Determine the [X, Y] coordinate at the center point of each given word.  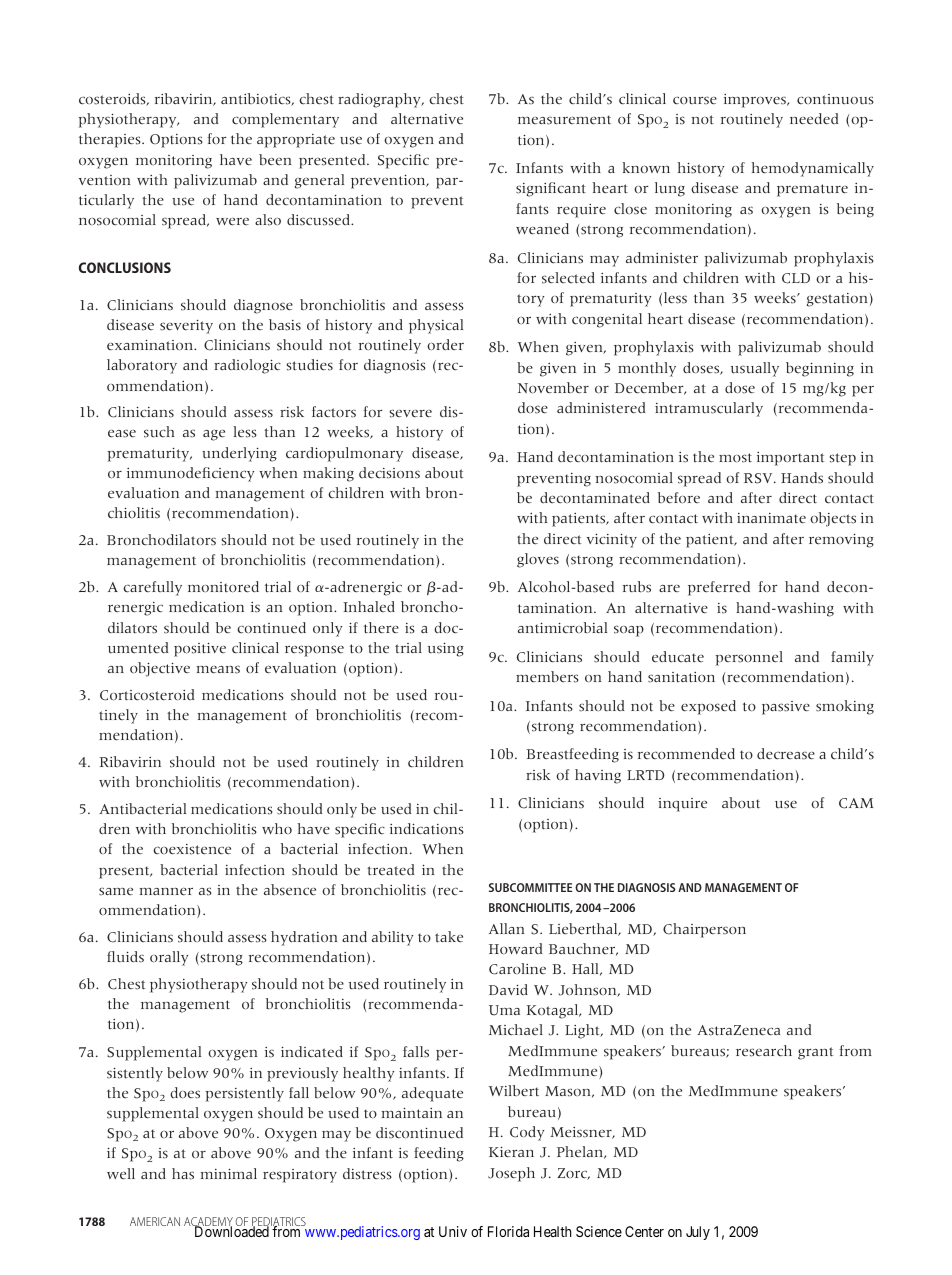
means [218, 670]
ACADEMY [208, 1223]
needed [814, 119]
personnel [749, 658]
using [446, 649]
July [698, 1233]
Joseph [511, 1174]
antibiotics [257, 99]
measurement [564, 120]
